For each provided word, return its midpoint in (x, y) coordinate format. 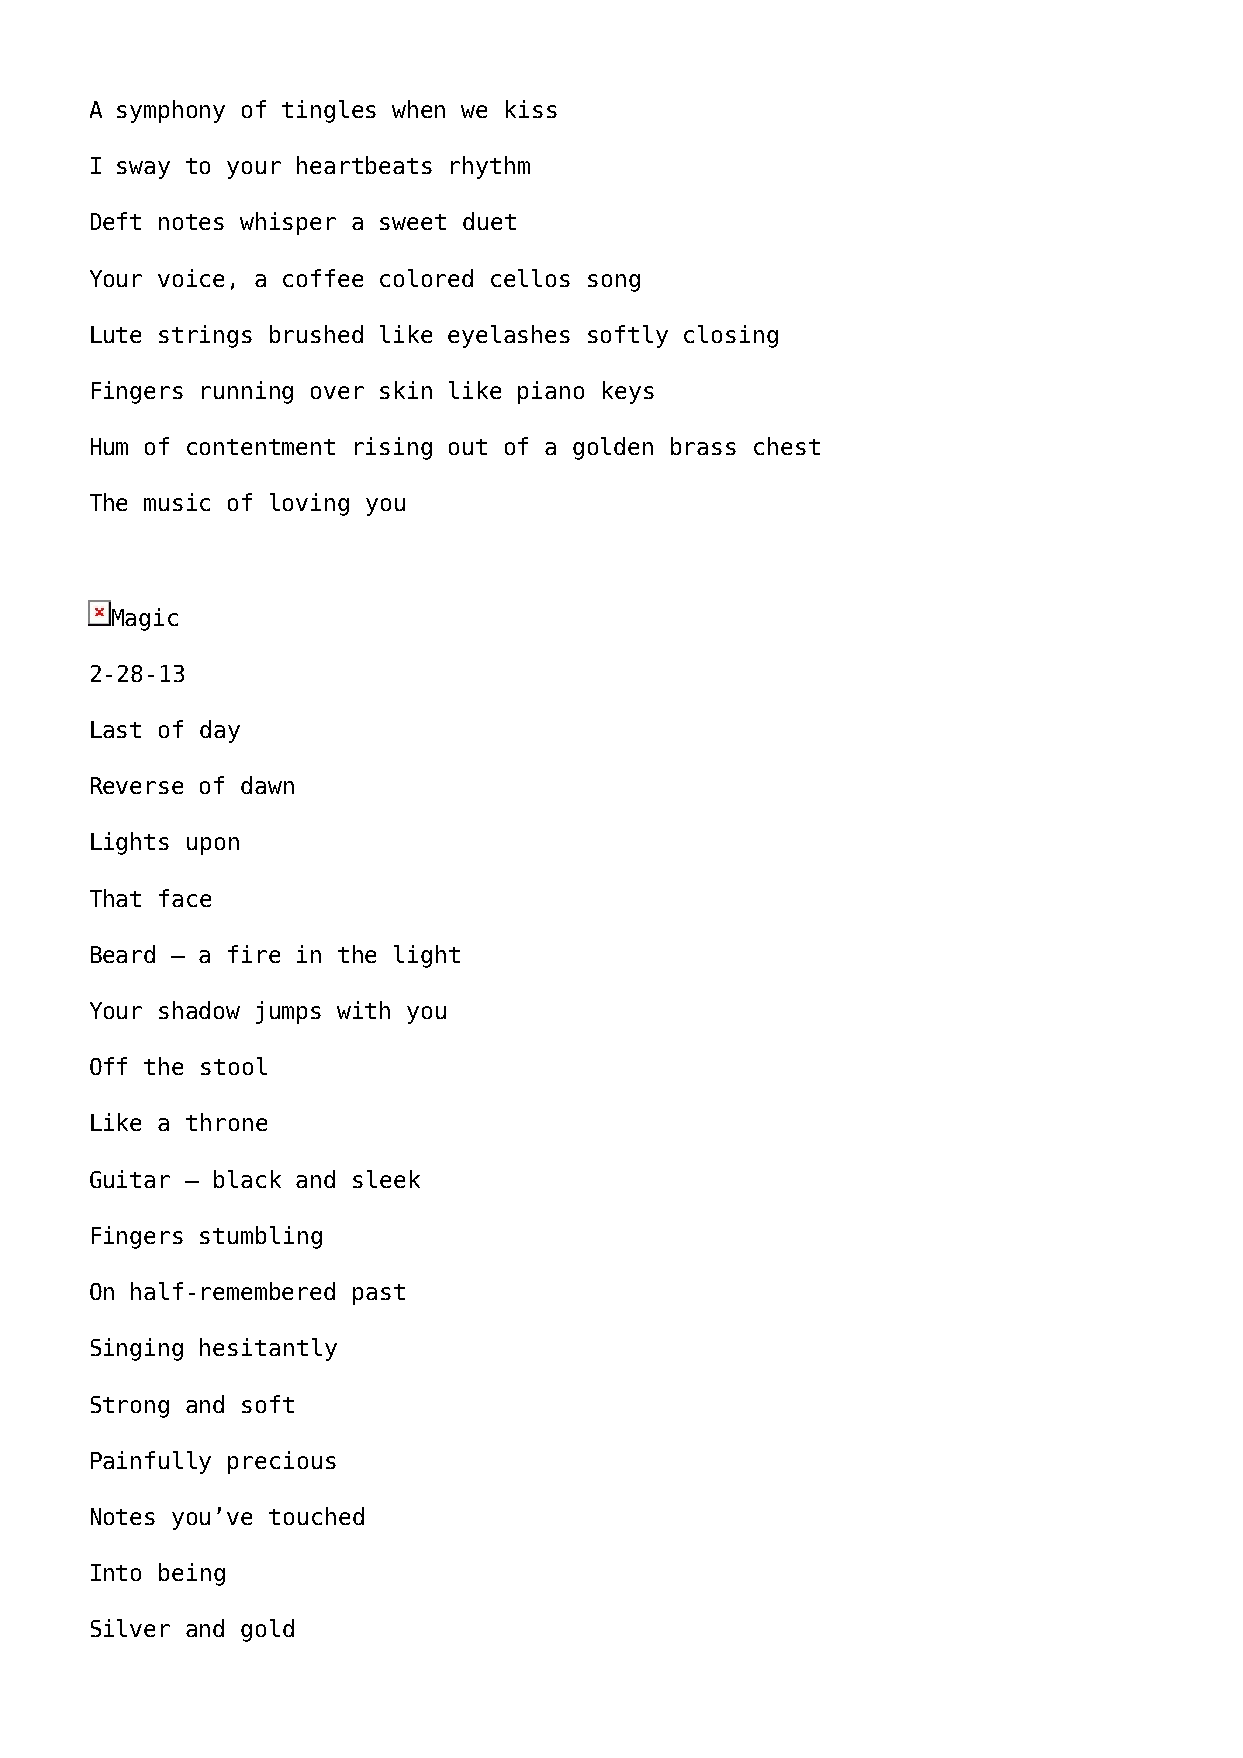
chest (787, 446)
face (185, 898)
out (468, 447)
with (363, 1010)
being (192, 1574)
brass (703, 446)
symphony (171, 111)
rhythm (490, 167)
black (247, 1179)
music (177, 502)
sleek (386, 1179)
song (614, 283)
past (379, 1294)
